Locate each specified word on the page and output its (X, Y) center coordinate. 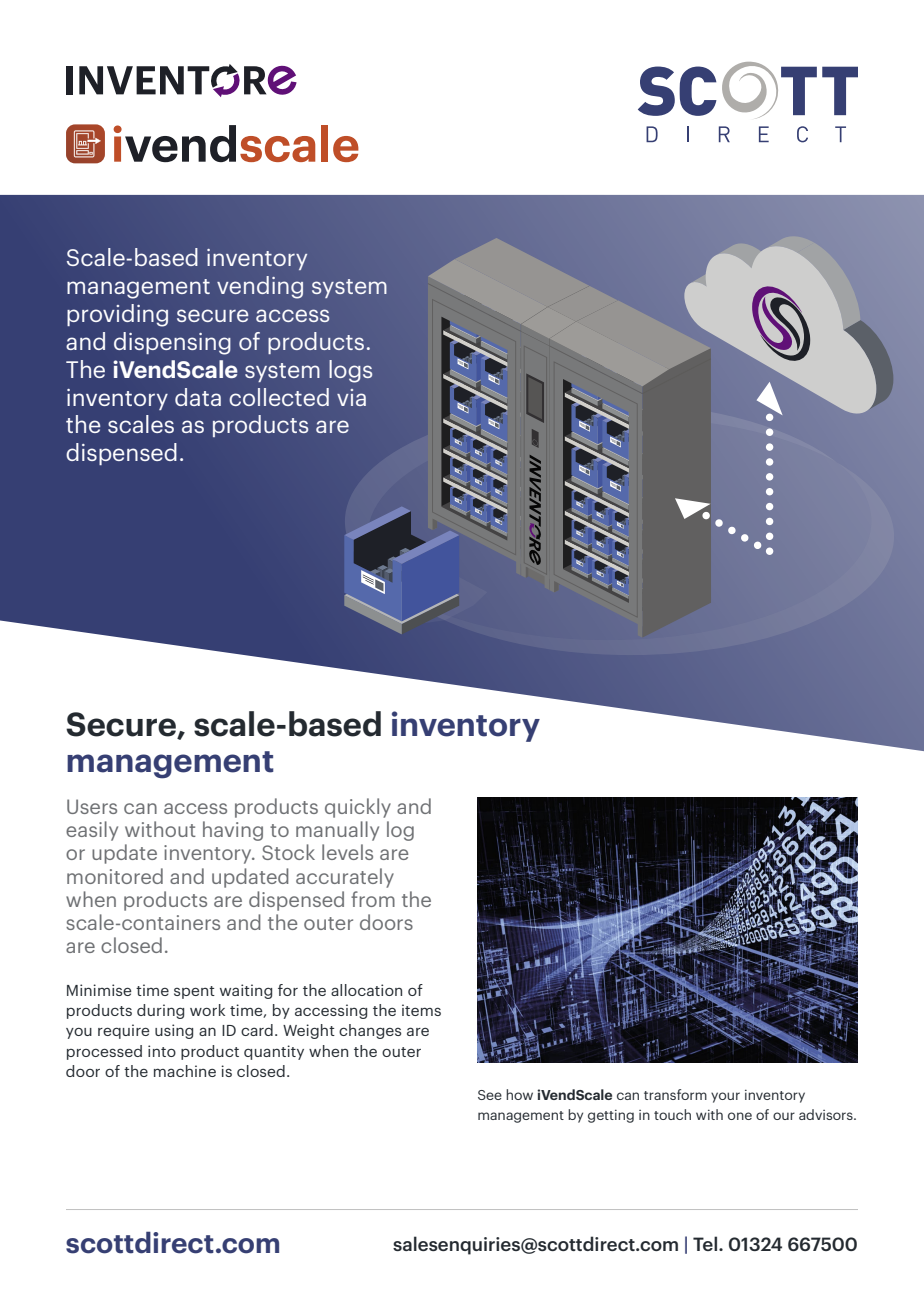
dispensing (172, 343)
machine (185, 1071)
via (351, 397)
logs (350, 371)
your (725, 1097)
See (490, 1095)
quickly (358, 808)
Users (92, 806)
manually (337, 831)
